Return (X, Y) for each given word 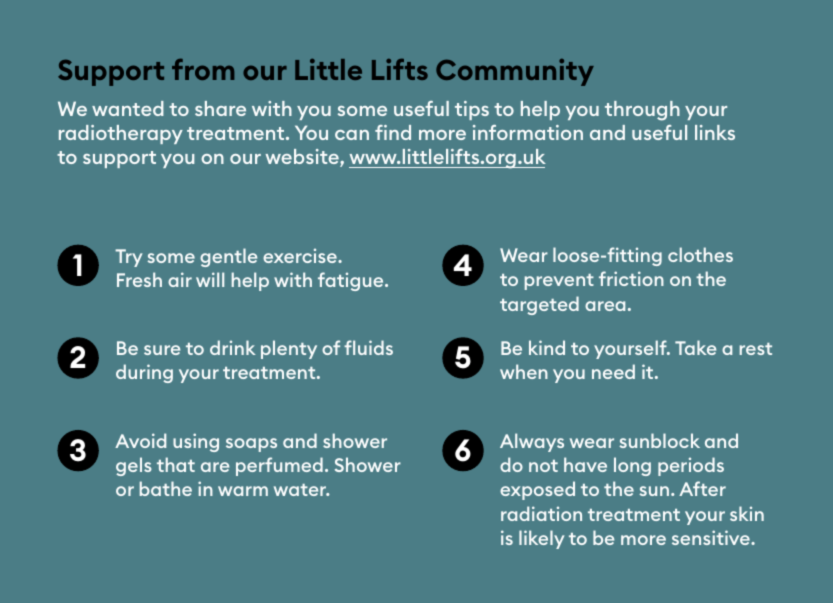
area (605, 306)
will (210, 279)
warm (243, 491)
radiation (541, 513)
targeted (539, 305)
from (203, 69)
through (642, 111)
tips (472, 110)
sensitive (712, 537)
